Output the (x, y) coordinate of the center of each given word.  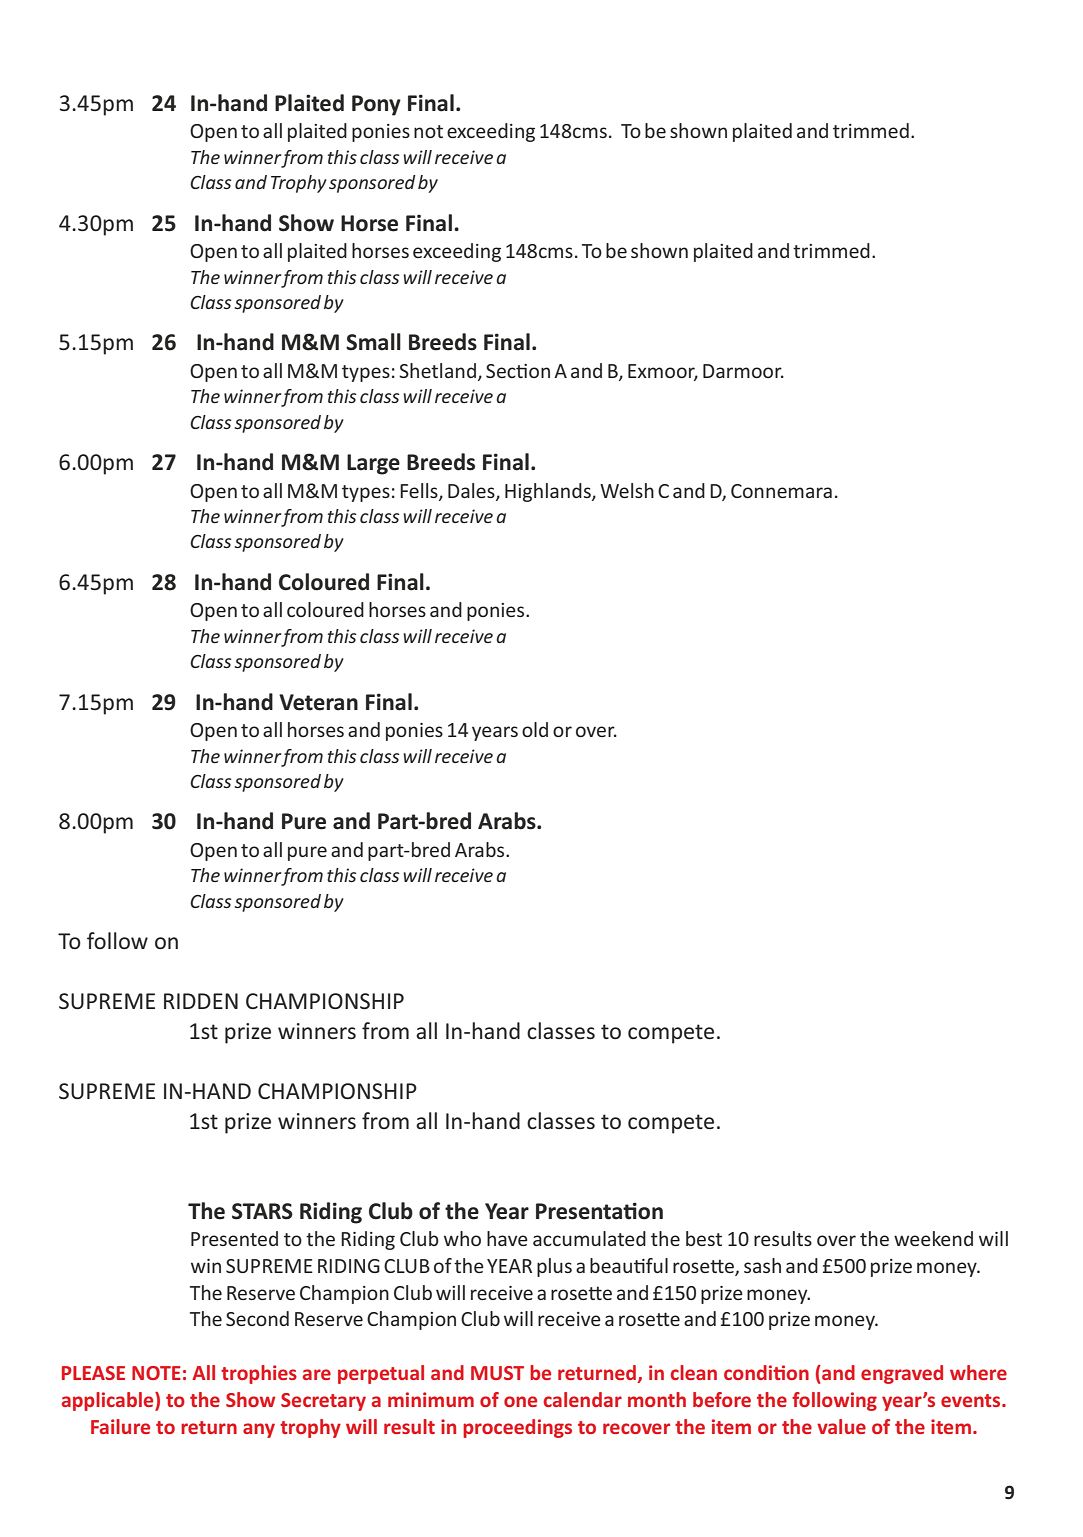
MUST (497, 1373)
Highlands (549, 492)
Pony (376, 105)
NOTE (156, 1373)
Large (373, 464)
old (535, 729)
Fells (420, 491)
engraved (902, 1374)
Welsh (627, 490)
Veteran (318, 702)
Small (373, 342)
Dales (472, 491)
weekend (933, 1238)
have (507, 1238)
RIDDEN (201, 1001)
